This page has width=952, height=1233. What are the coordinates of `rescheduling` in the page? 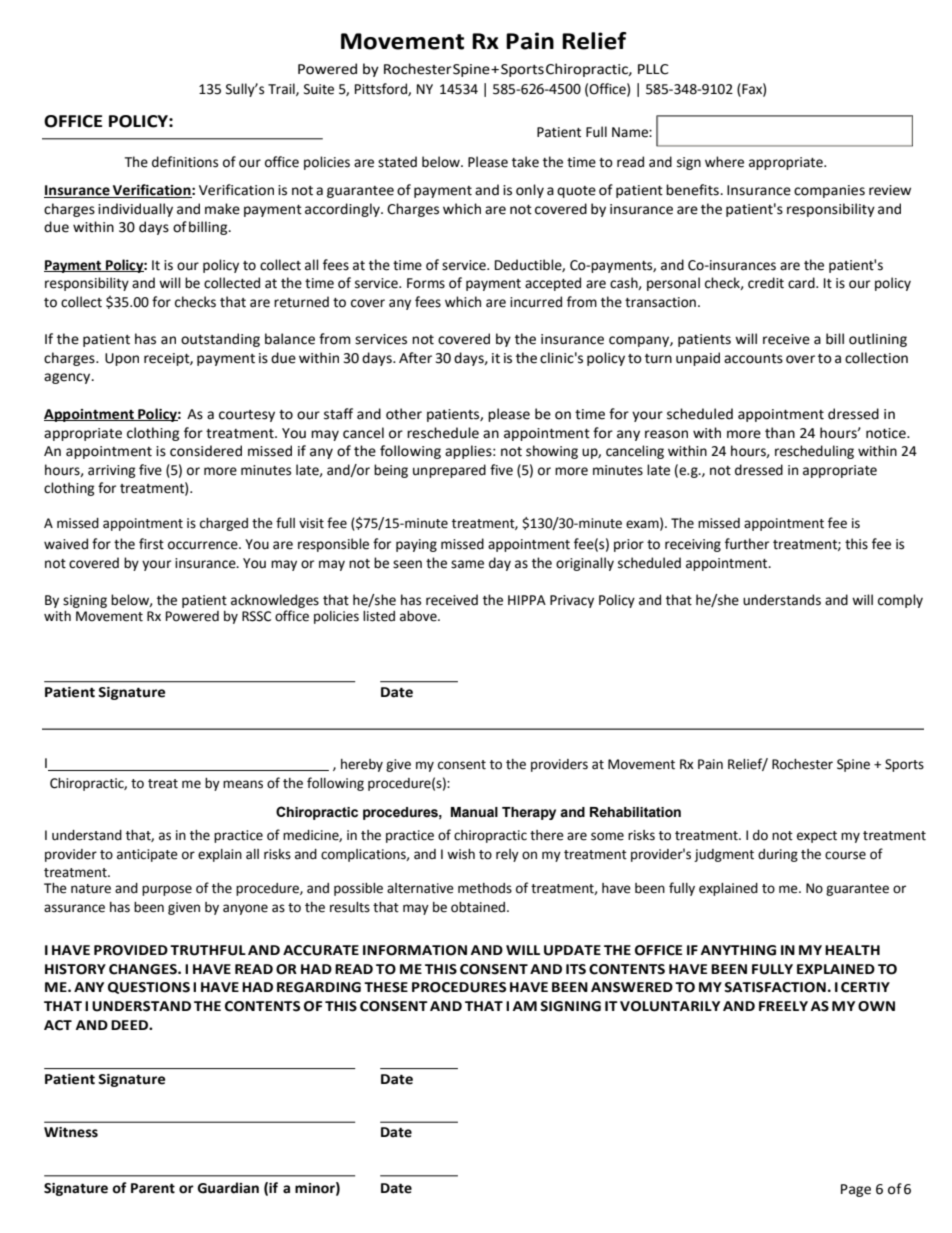 It's located at (814, 452).
